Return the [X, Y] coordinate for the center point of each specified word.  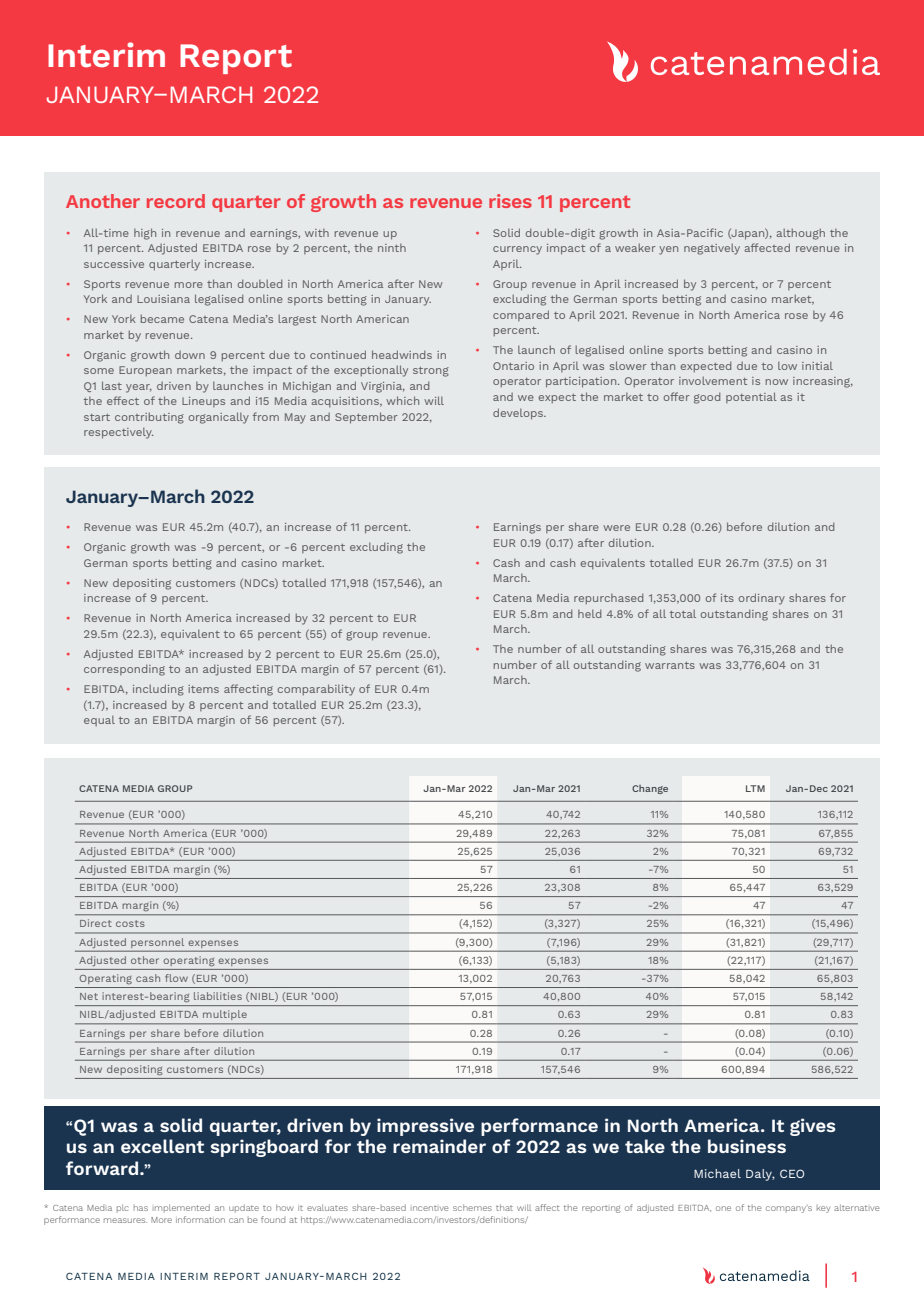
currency [517, 250]
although [800, 234]
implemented [181, 1208]
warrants [670, 665]
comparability [316, 690]
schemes [472, 1207]
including [158, 690]
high [145, 234]
